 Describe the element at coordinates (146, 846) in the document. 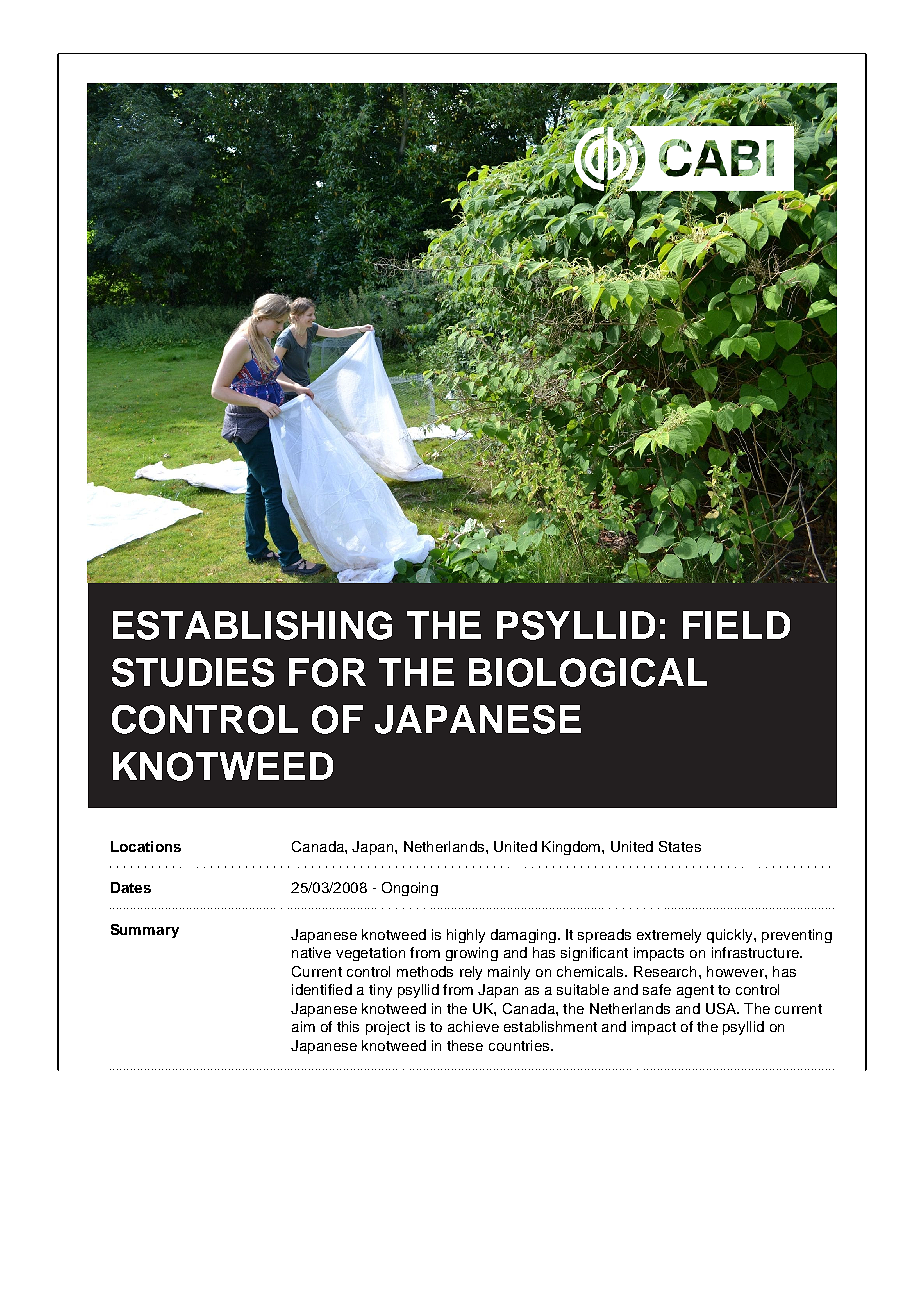

I see `Locations` at that location.
